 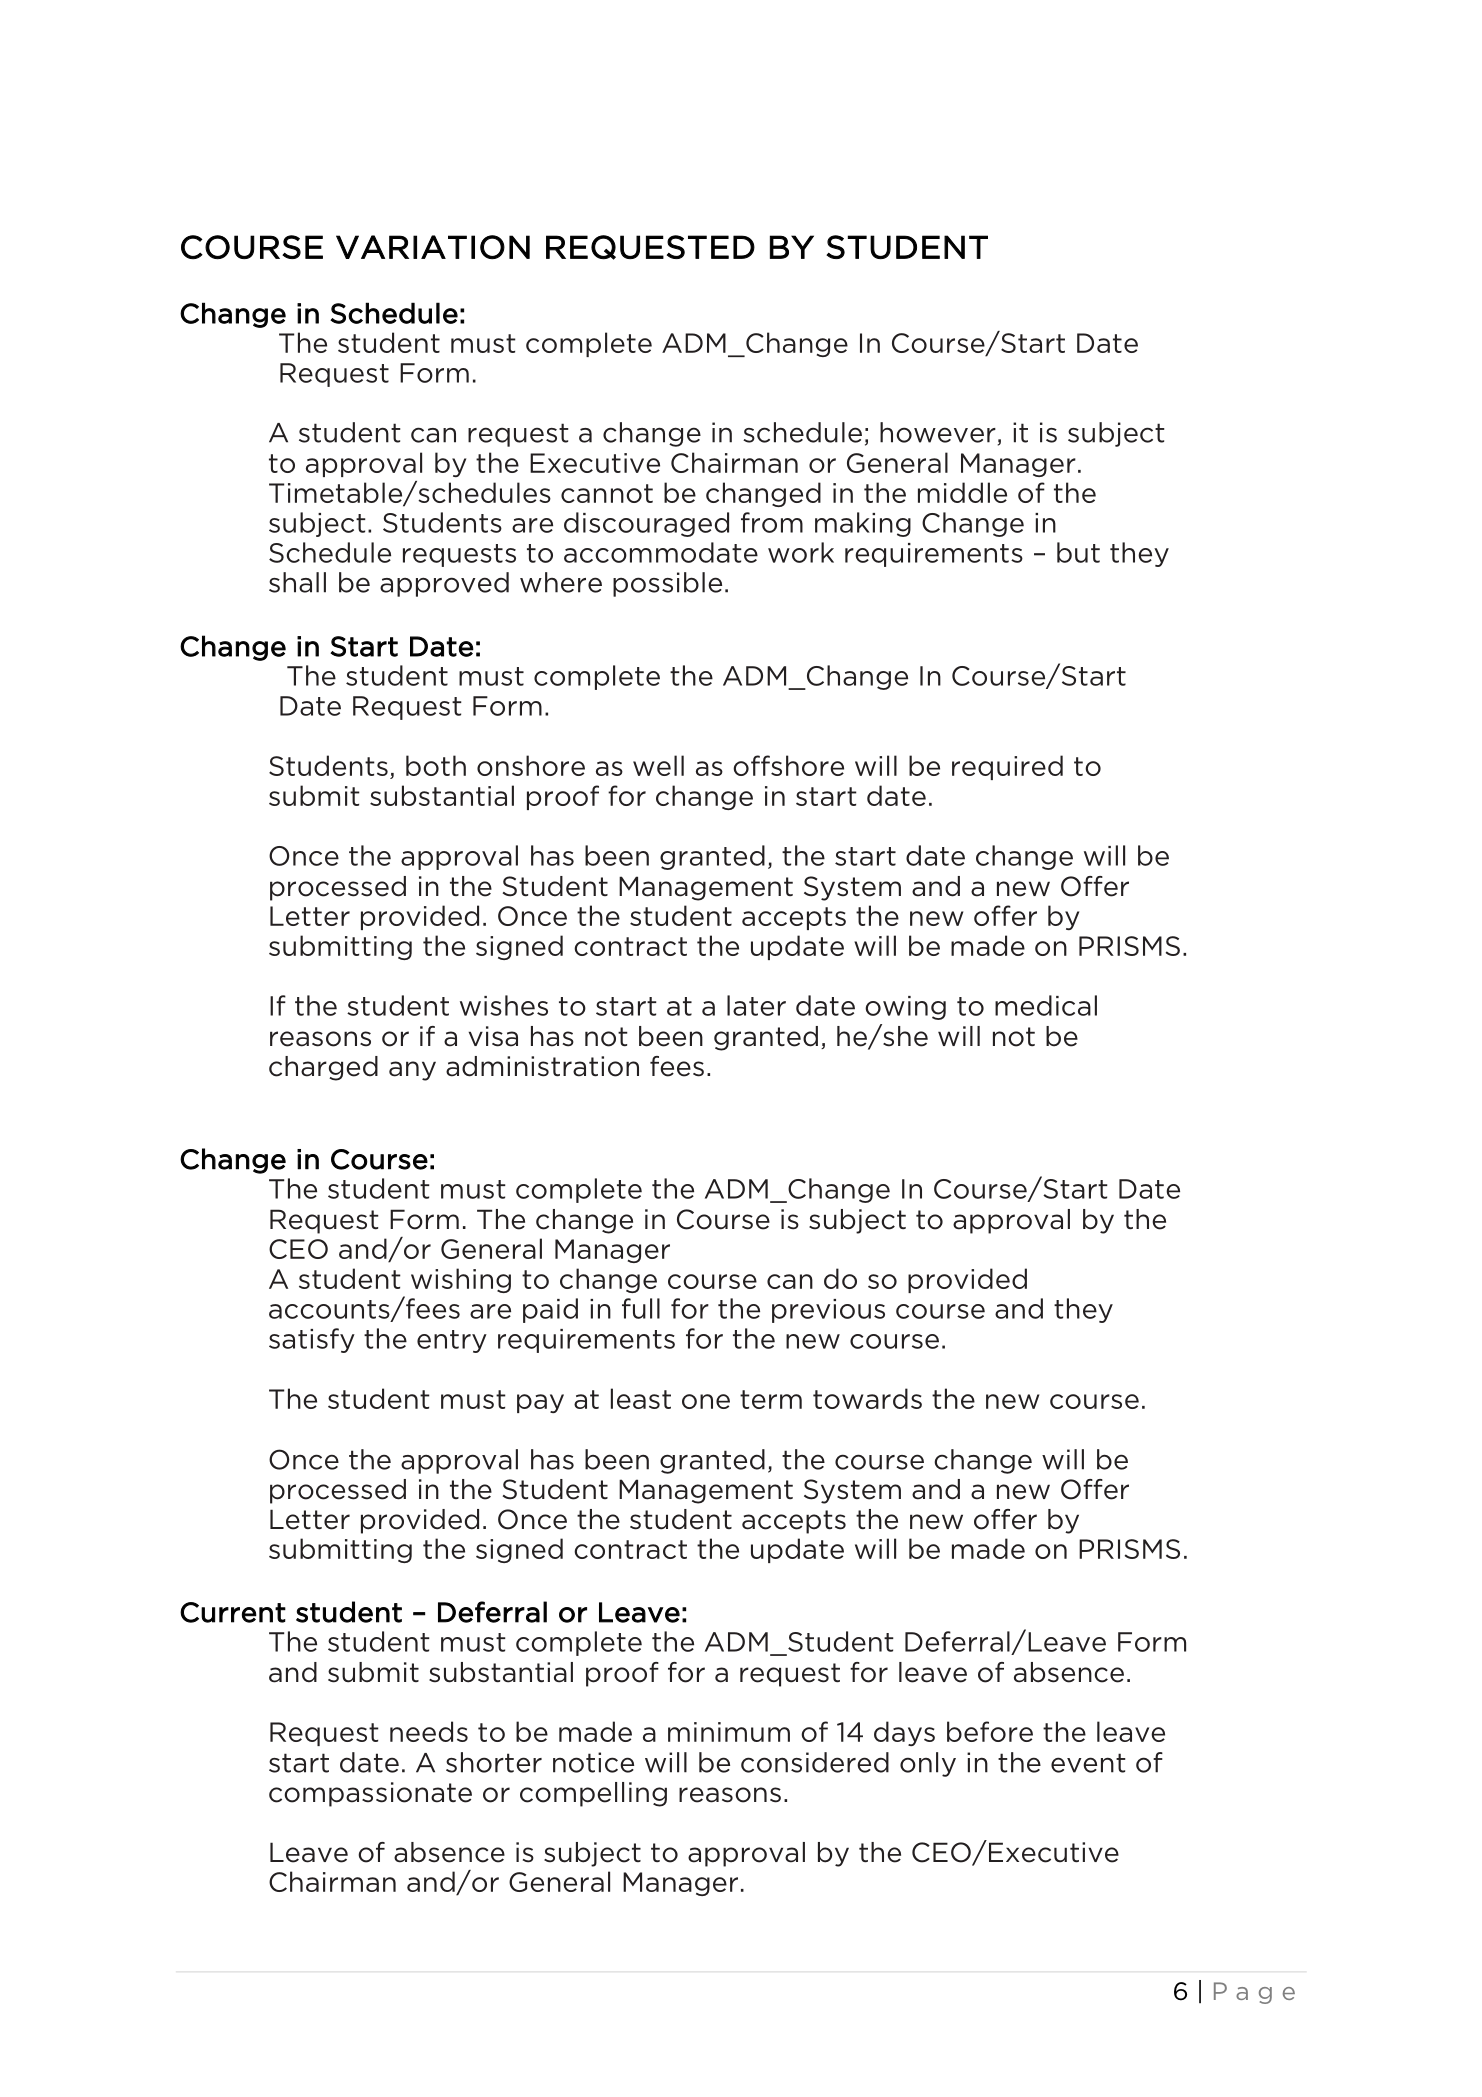 I want to click on term, so click(x=771, y=1399).
